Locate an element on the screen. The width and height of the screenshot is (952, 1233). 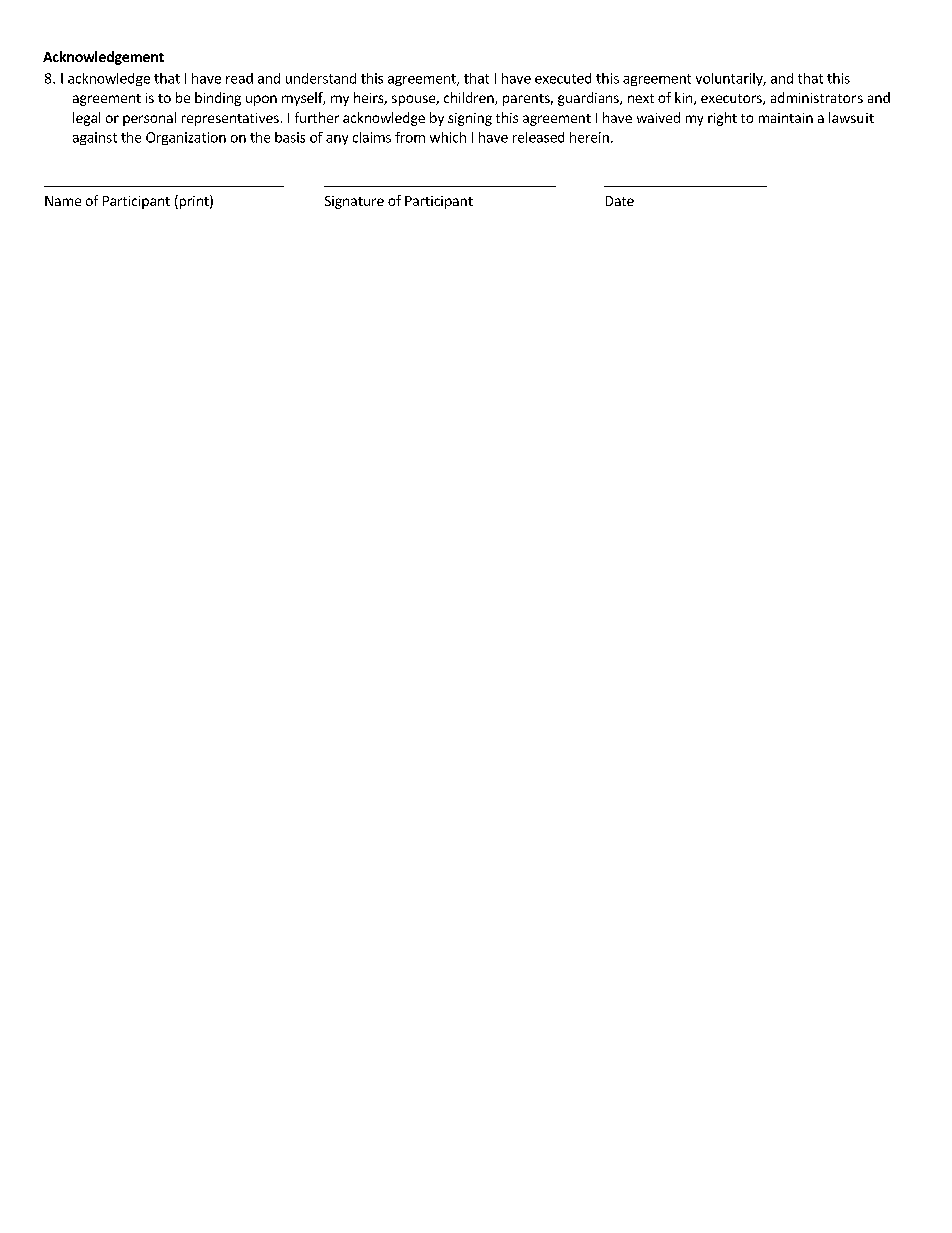
administrators is located at coordinates (817, 97).
